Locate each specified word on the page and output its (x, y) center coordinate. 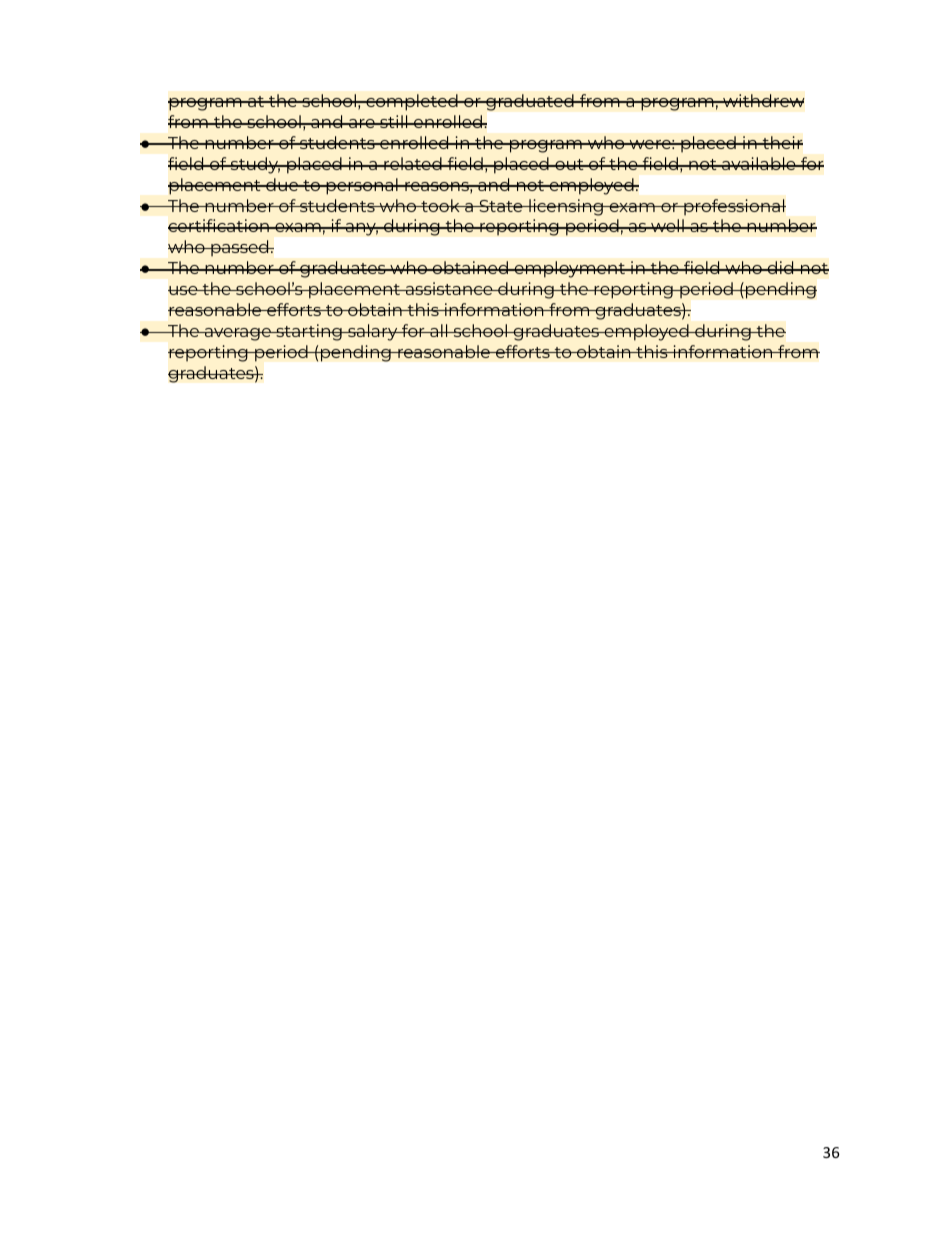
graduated (530, 102)
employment (569, 269)
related (413, 163)
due (282, 184)
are (362, 123)
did (780, 267)
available (759, 163)
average (238, 334)
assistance (449, 288)
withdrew (763, 100)
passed (240, 248)
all (439, 330)
